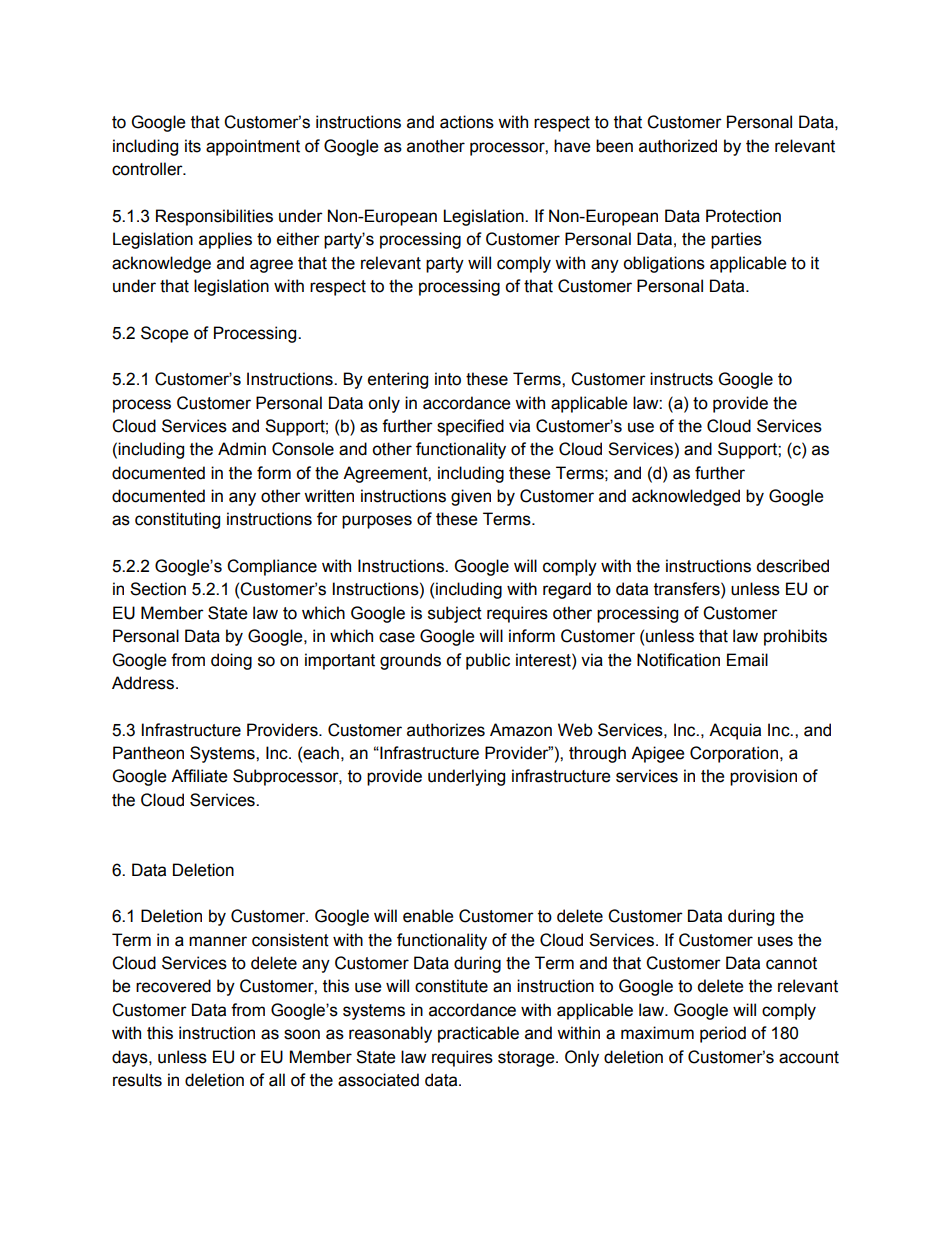 This page has width=952, height=1233. Describe the element at coordinates (478, 1034) in the page. I see `practicable` at that location.
